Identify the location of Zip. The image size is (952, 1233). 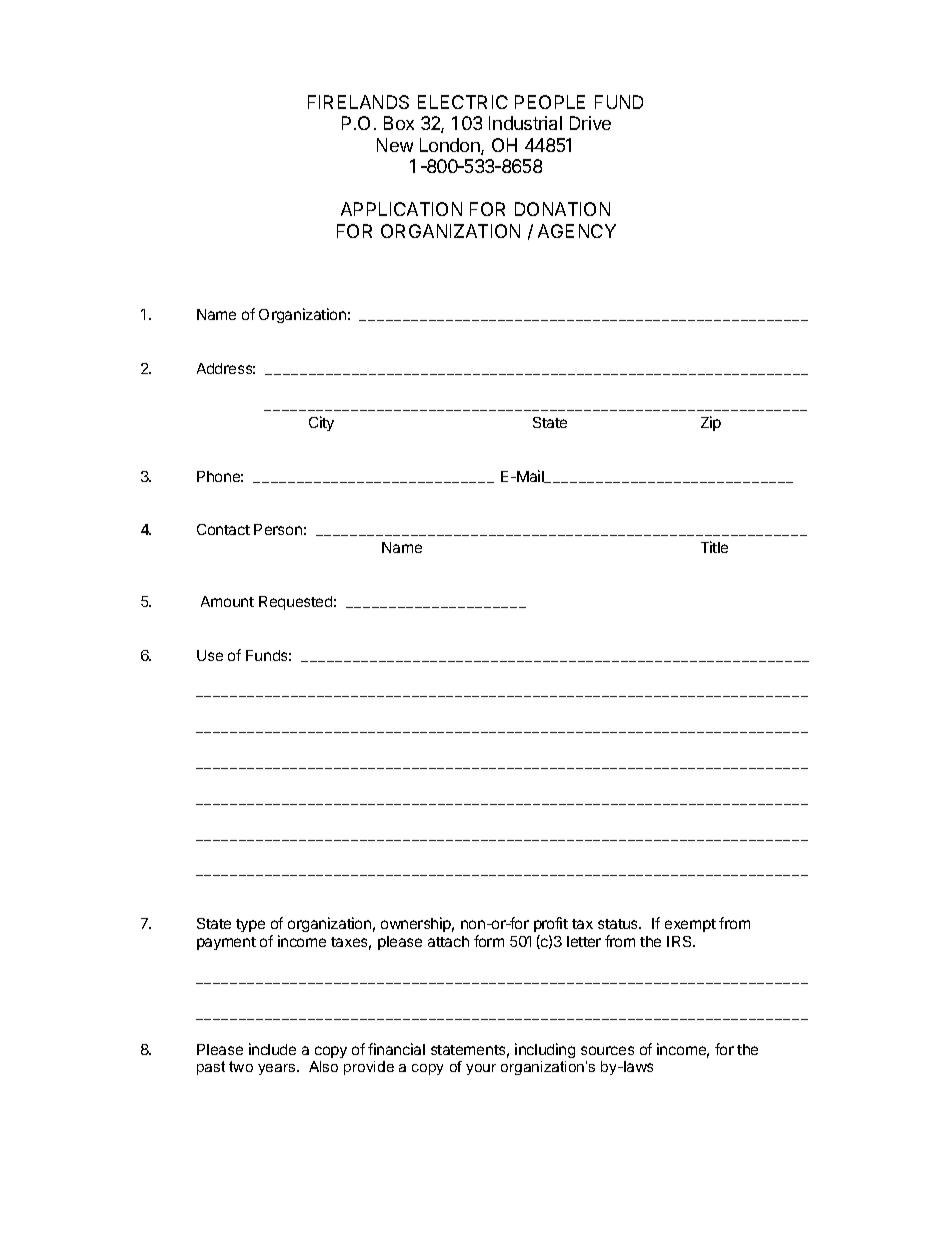
(711, 423).
